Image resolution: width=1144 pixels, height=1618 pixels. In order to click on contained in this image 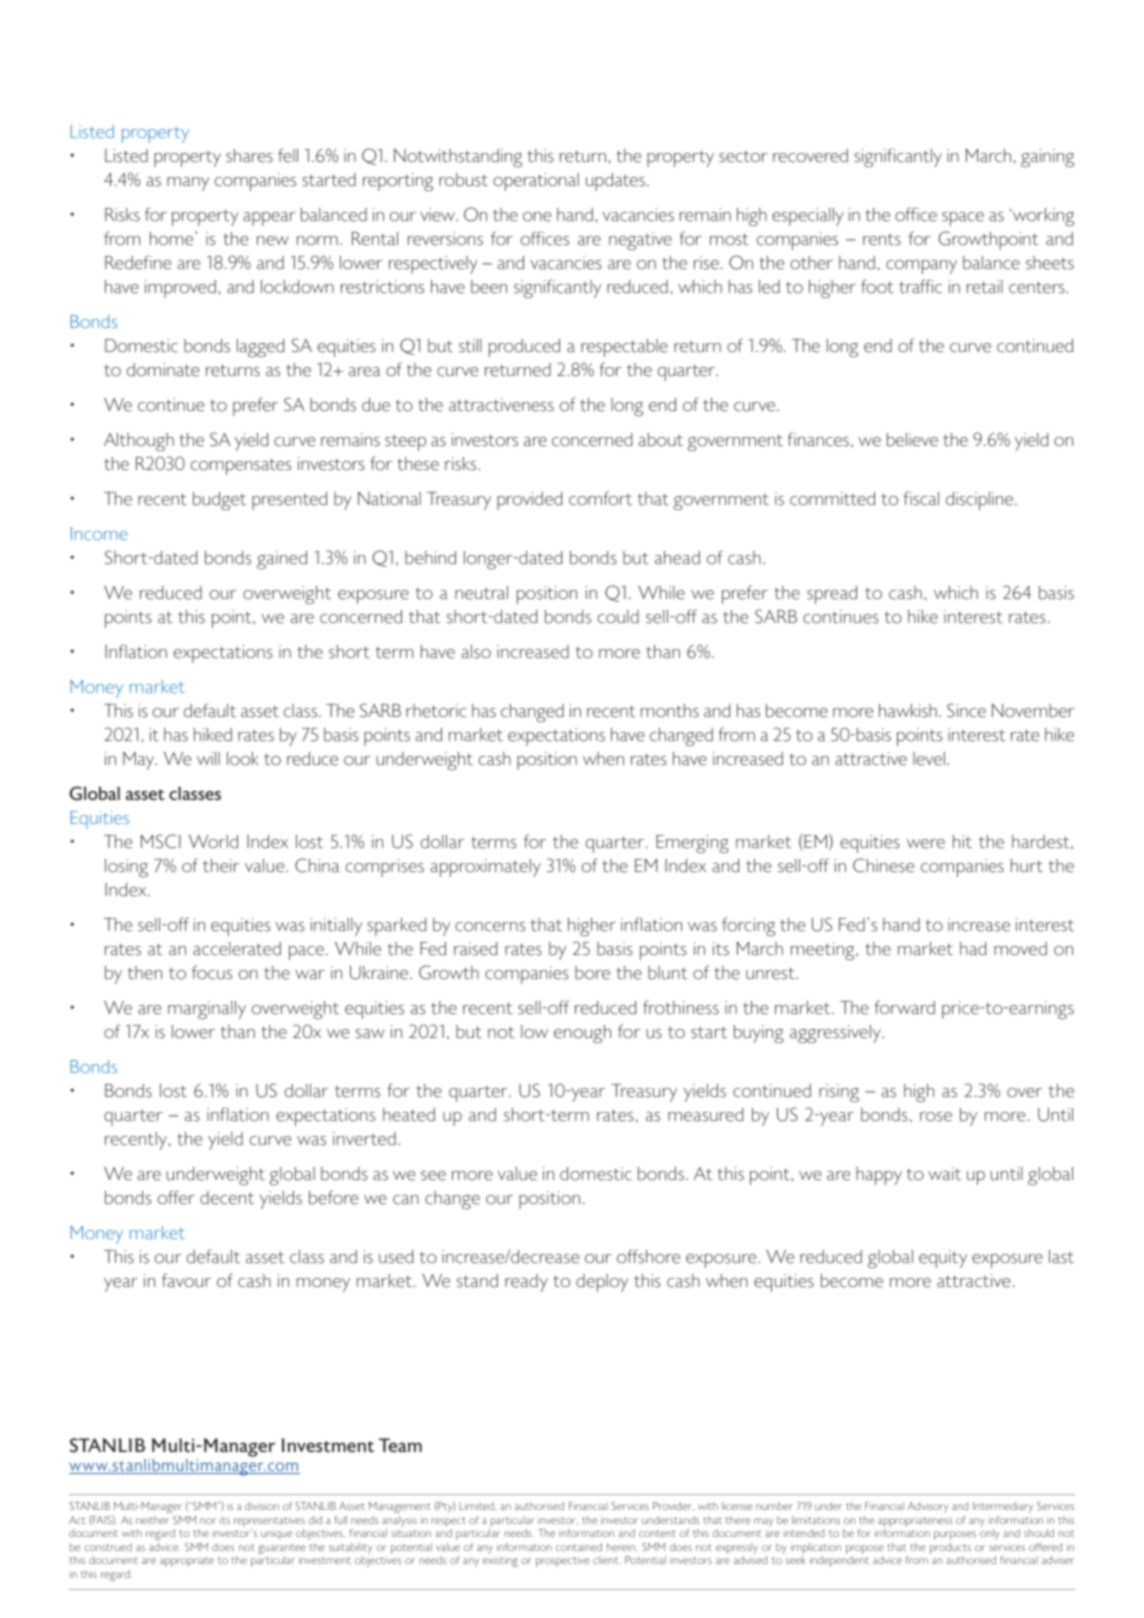, I will do `click(579, 1547)`.
